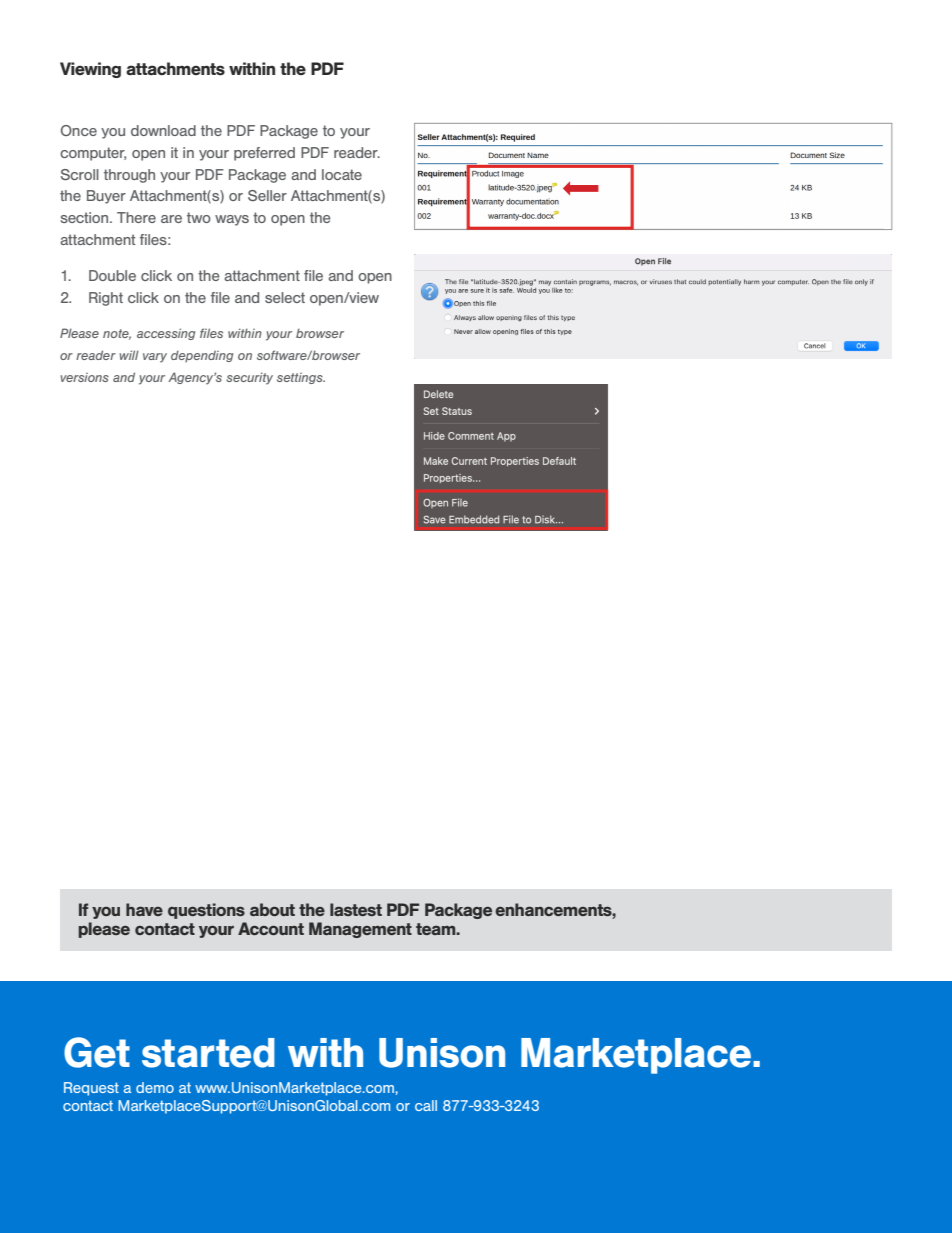  What do you see at coordinates (249, 378) in the document?
I see `security` at bounding box center [249, 378].
